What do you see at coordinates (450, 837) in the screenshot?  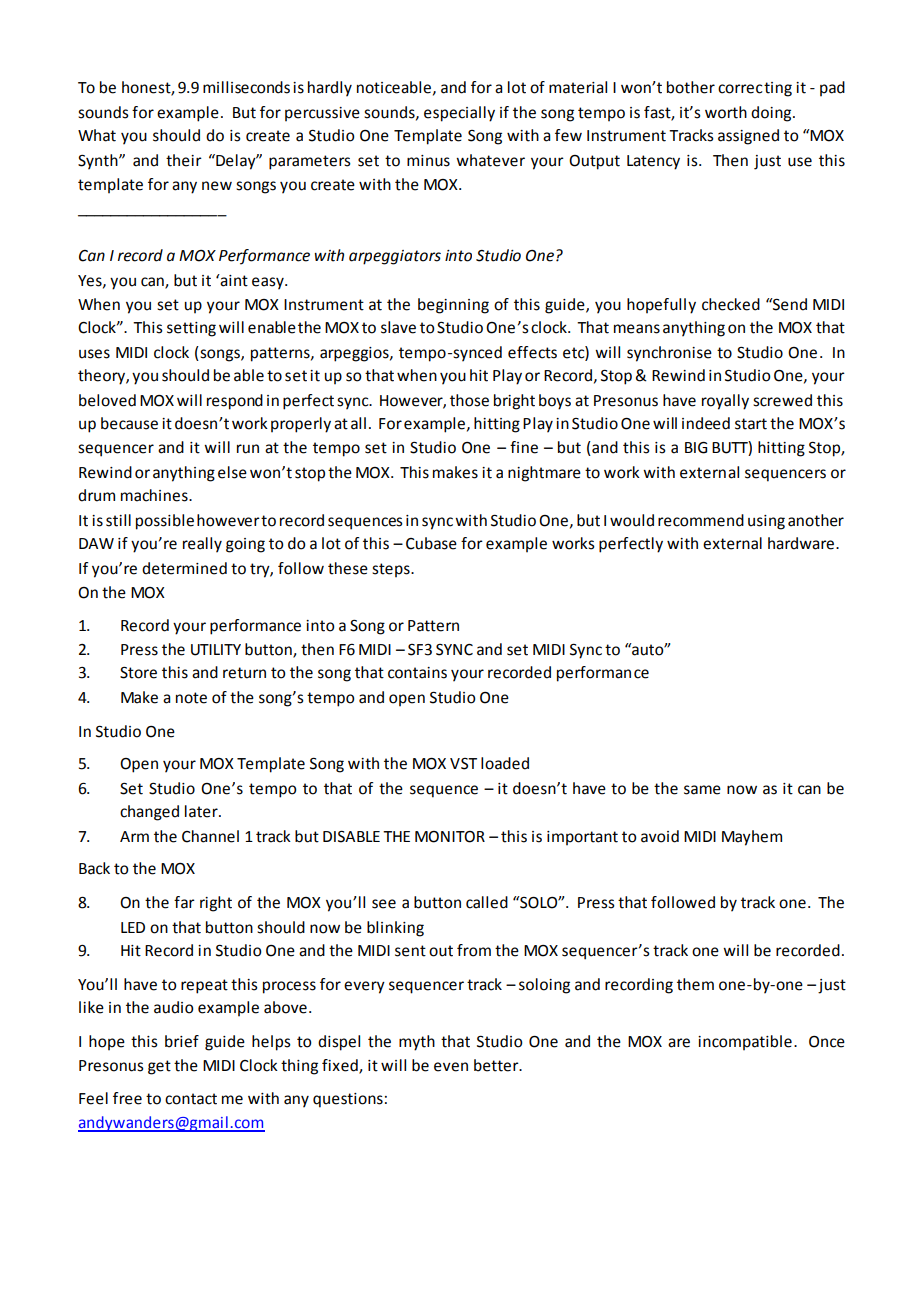 I see `MONITOR` at bounding box center [450, 837].
